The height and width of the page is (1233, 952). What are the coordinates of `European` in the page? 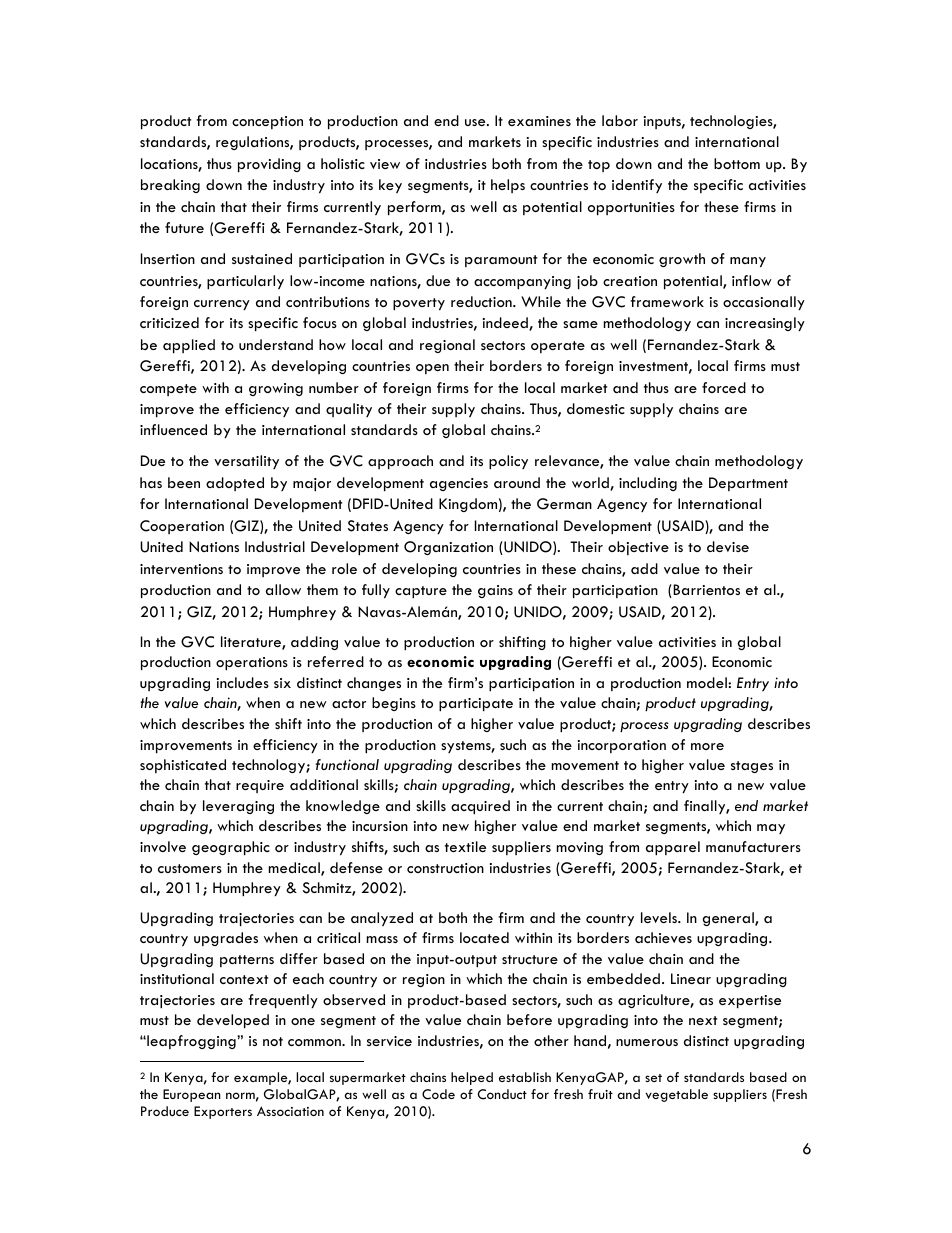 It's located at (192, 1095).
